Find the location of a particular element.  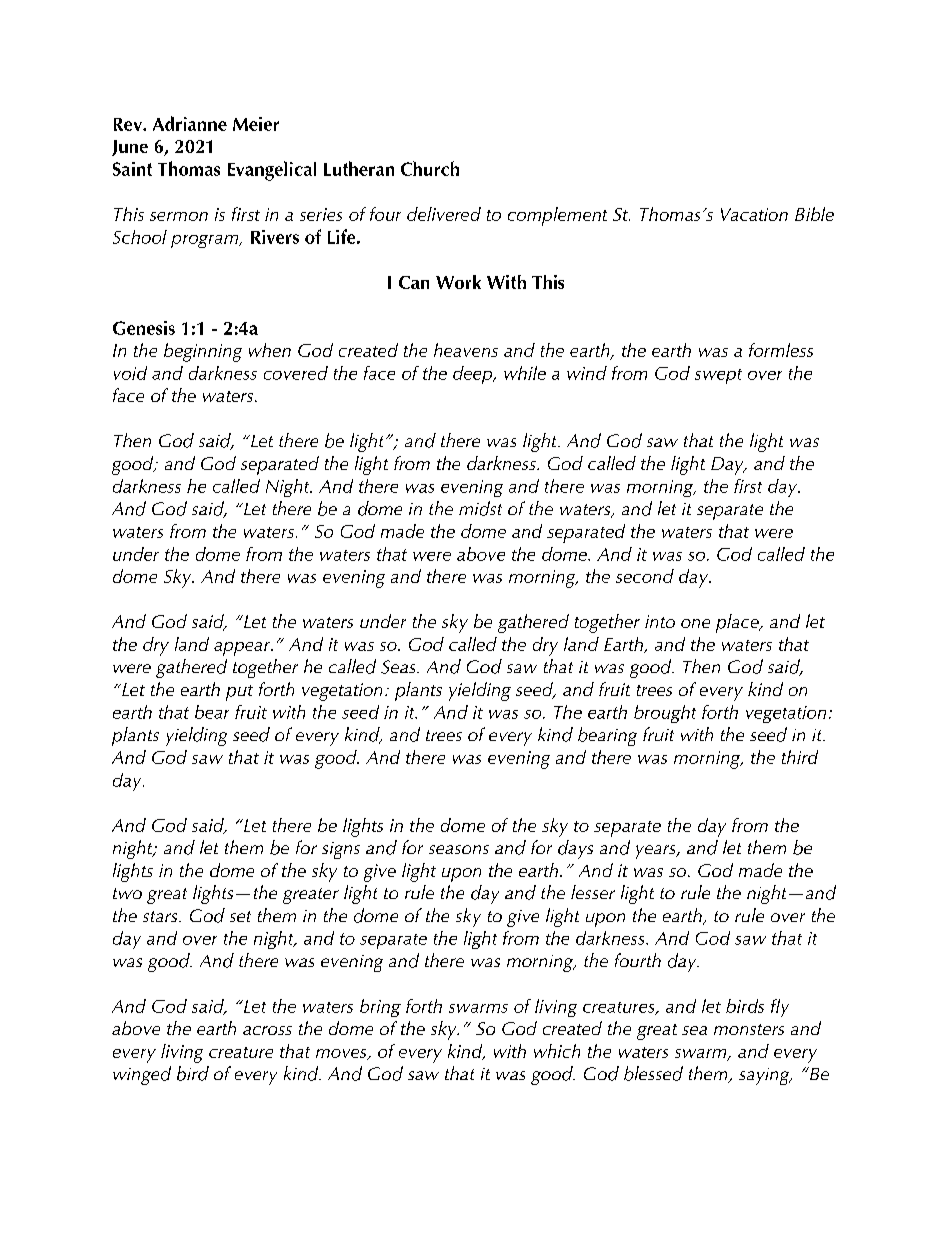

across is located at coordinates (267, 1030).
